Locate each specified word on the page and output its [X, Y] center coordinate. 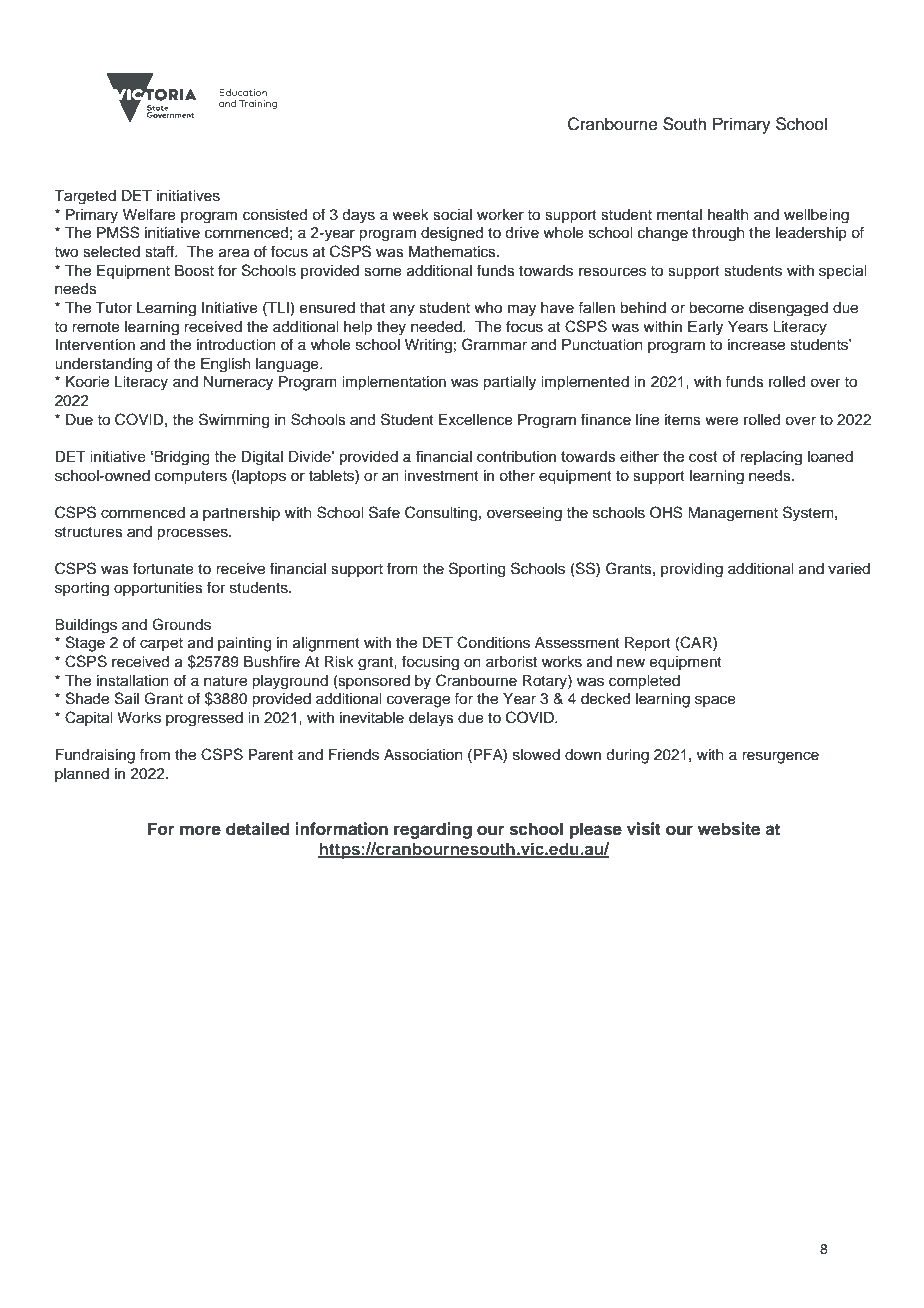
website [729, 829]
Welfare [149, 214]
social [452, 215]
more [200, 830]
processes [193, 534]
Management [733, 514]
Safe [384, 512]
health [728, 215]
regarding [433, 830]
